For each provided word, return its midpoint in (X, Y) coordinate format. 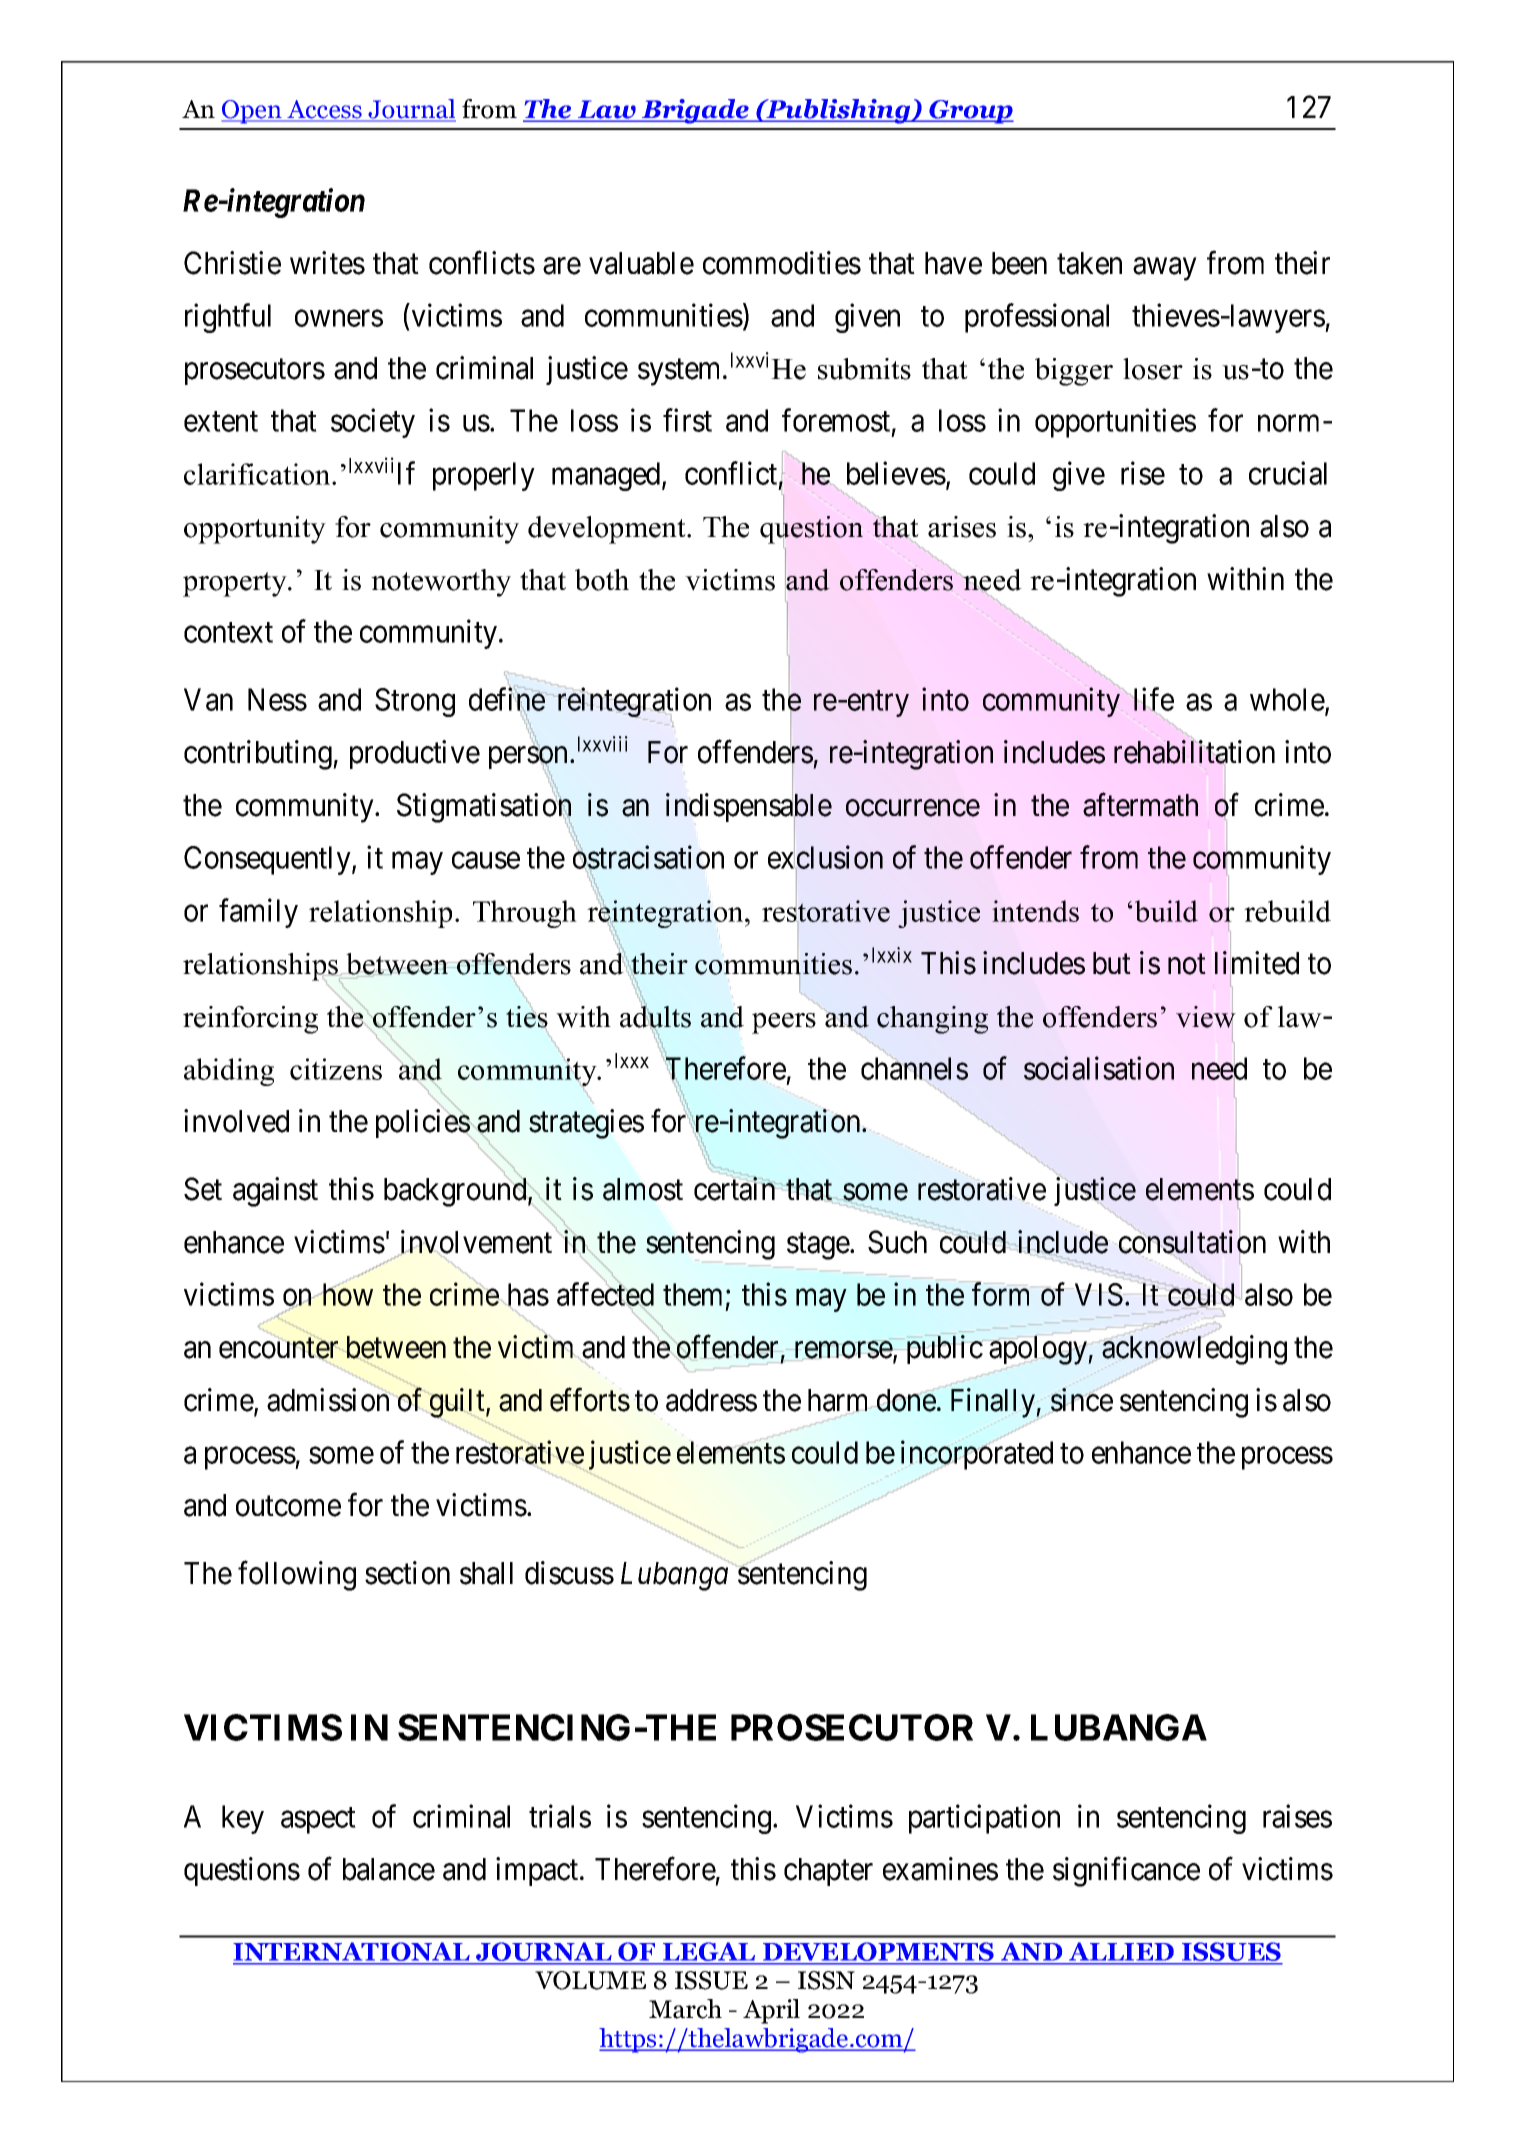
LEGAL (709, 1953)
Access (324, 110)
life (1152, 701)
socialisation (1099, 1068)
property (236, 584)
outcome (288, 1506)
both (602, 580)
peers (784, 1023)
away (1164, 269)
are (562, 266)
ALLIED (1122, 1951)
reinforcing (250, 1020)
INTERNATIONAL (352, 1953)
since (1081, 1400)
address (711, 1400)
